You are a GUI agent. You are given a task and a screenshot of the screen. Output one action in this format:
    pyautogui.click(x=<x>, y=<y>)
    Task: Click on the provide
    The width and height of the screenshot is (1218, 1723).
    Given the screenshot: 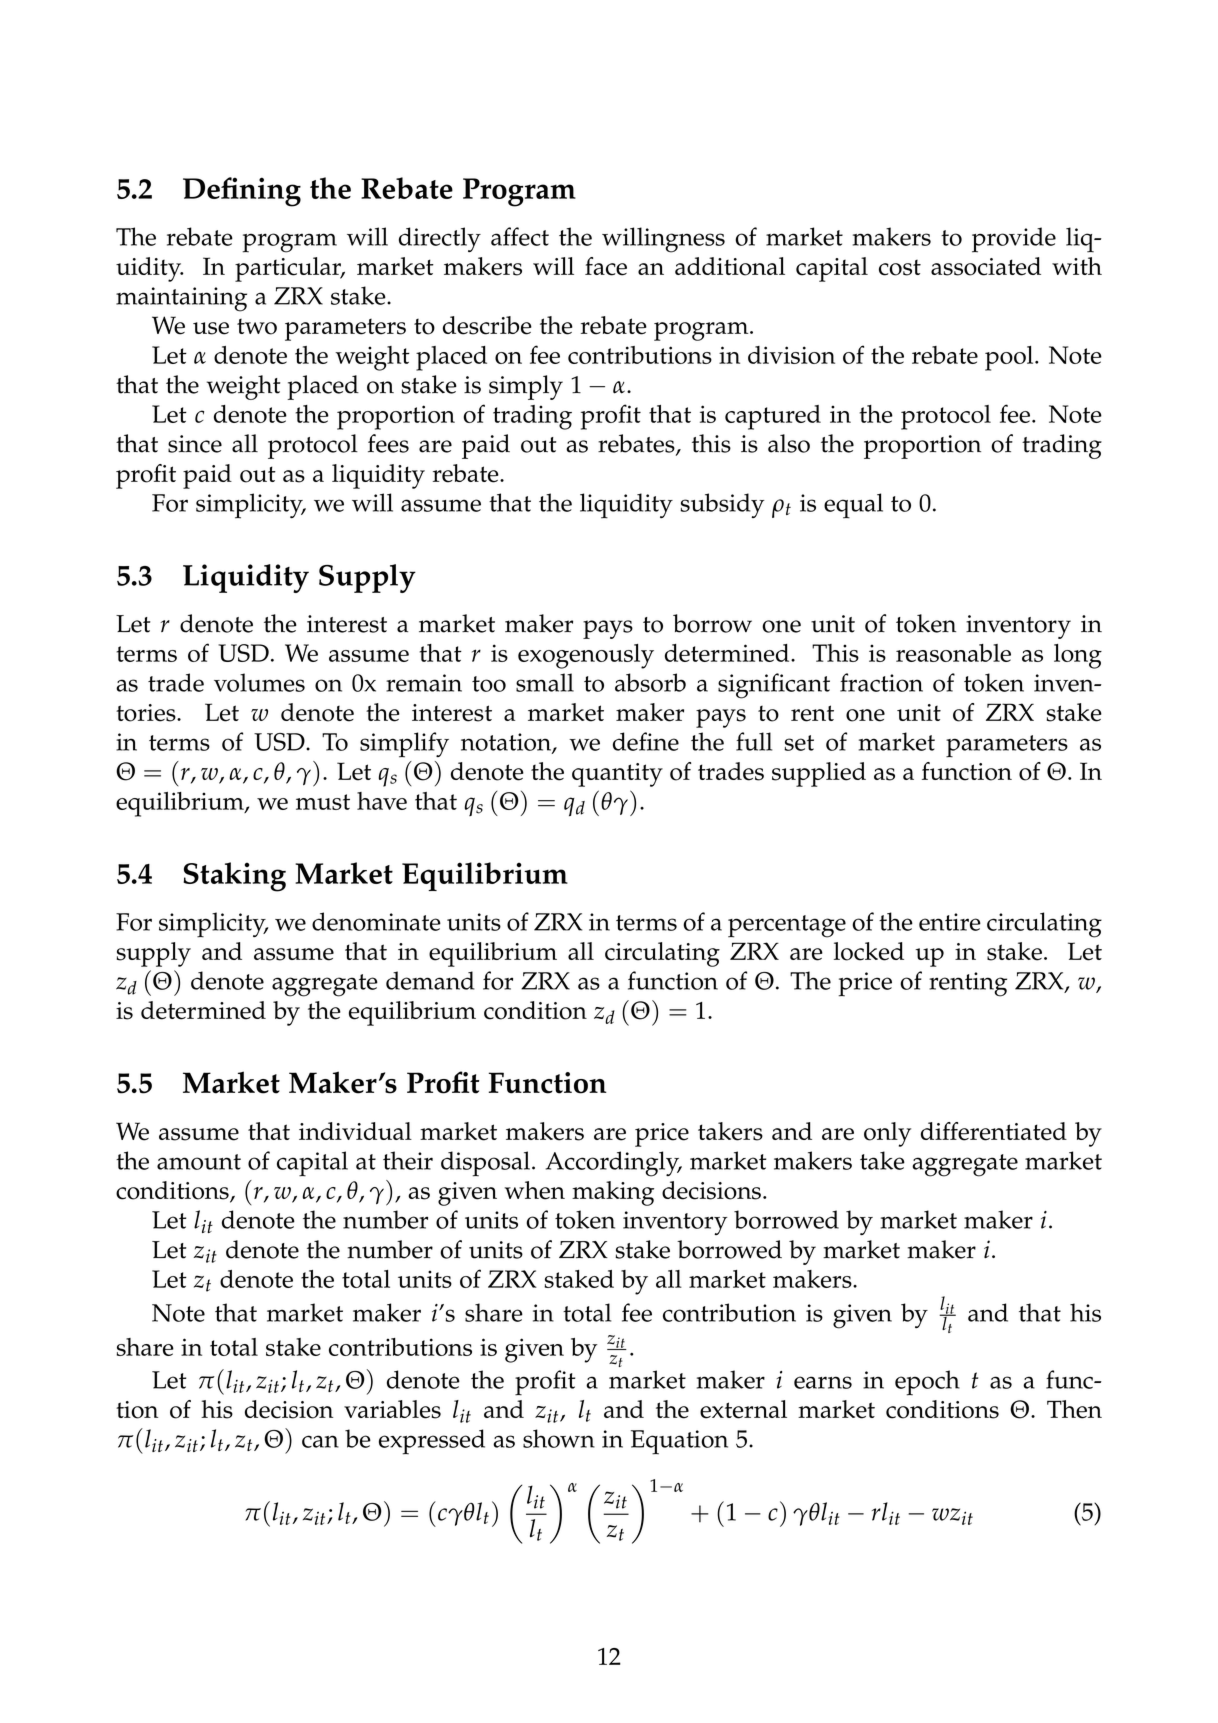 What is the action you would take?
    pyautogui.click(x=1014, y=240)
